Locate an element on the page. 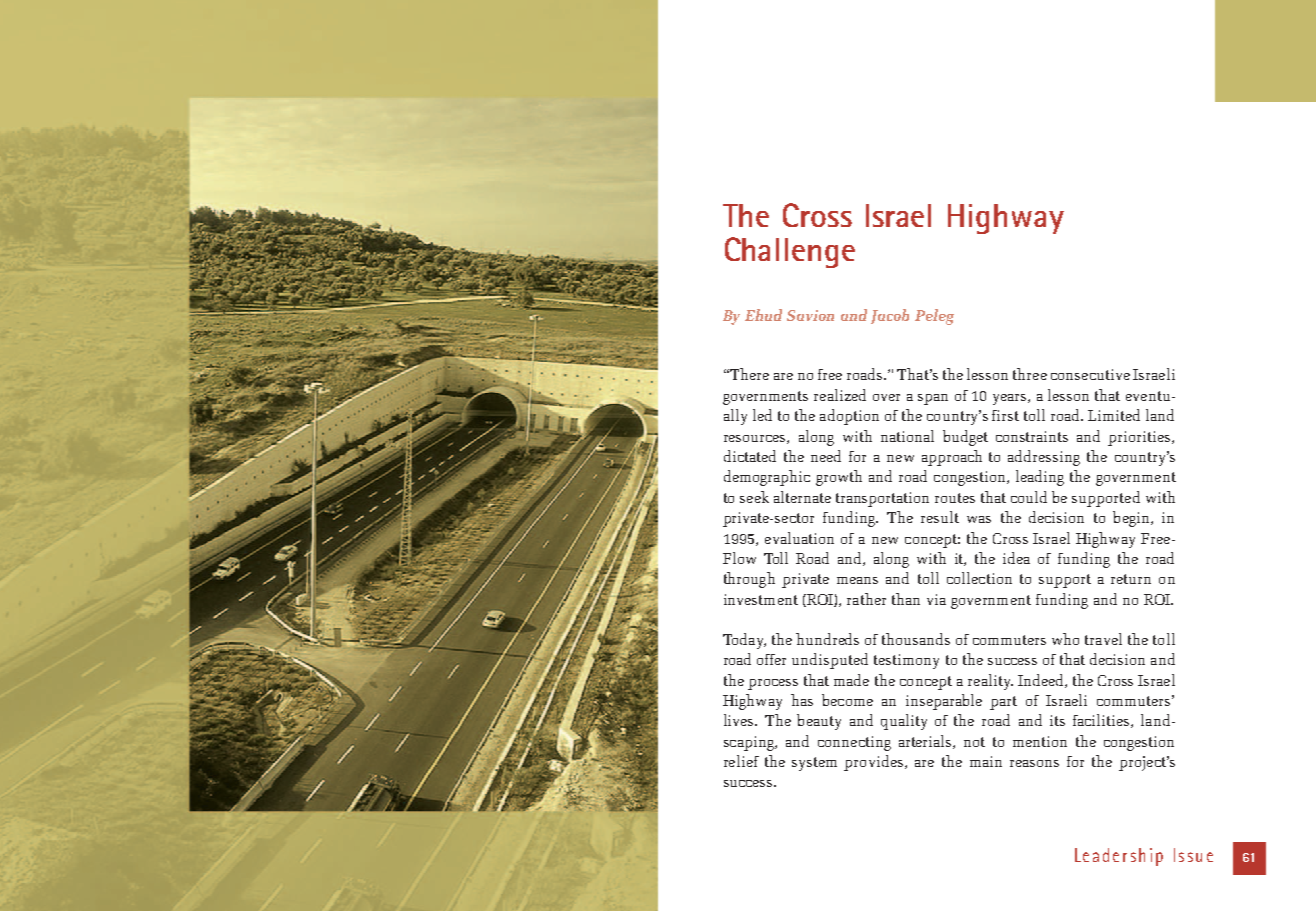 The image size is (1316, 911). Jacob is located at coordinates (890, 316).
